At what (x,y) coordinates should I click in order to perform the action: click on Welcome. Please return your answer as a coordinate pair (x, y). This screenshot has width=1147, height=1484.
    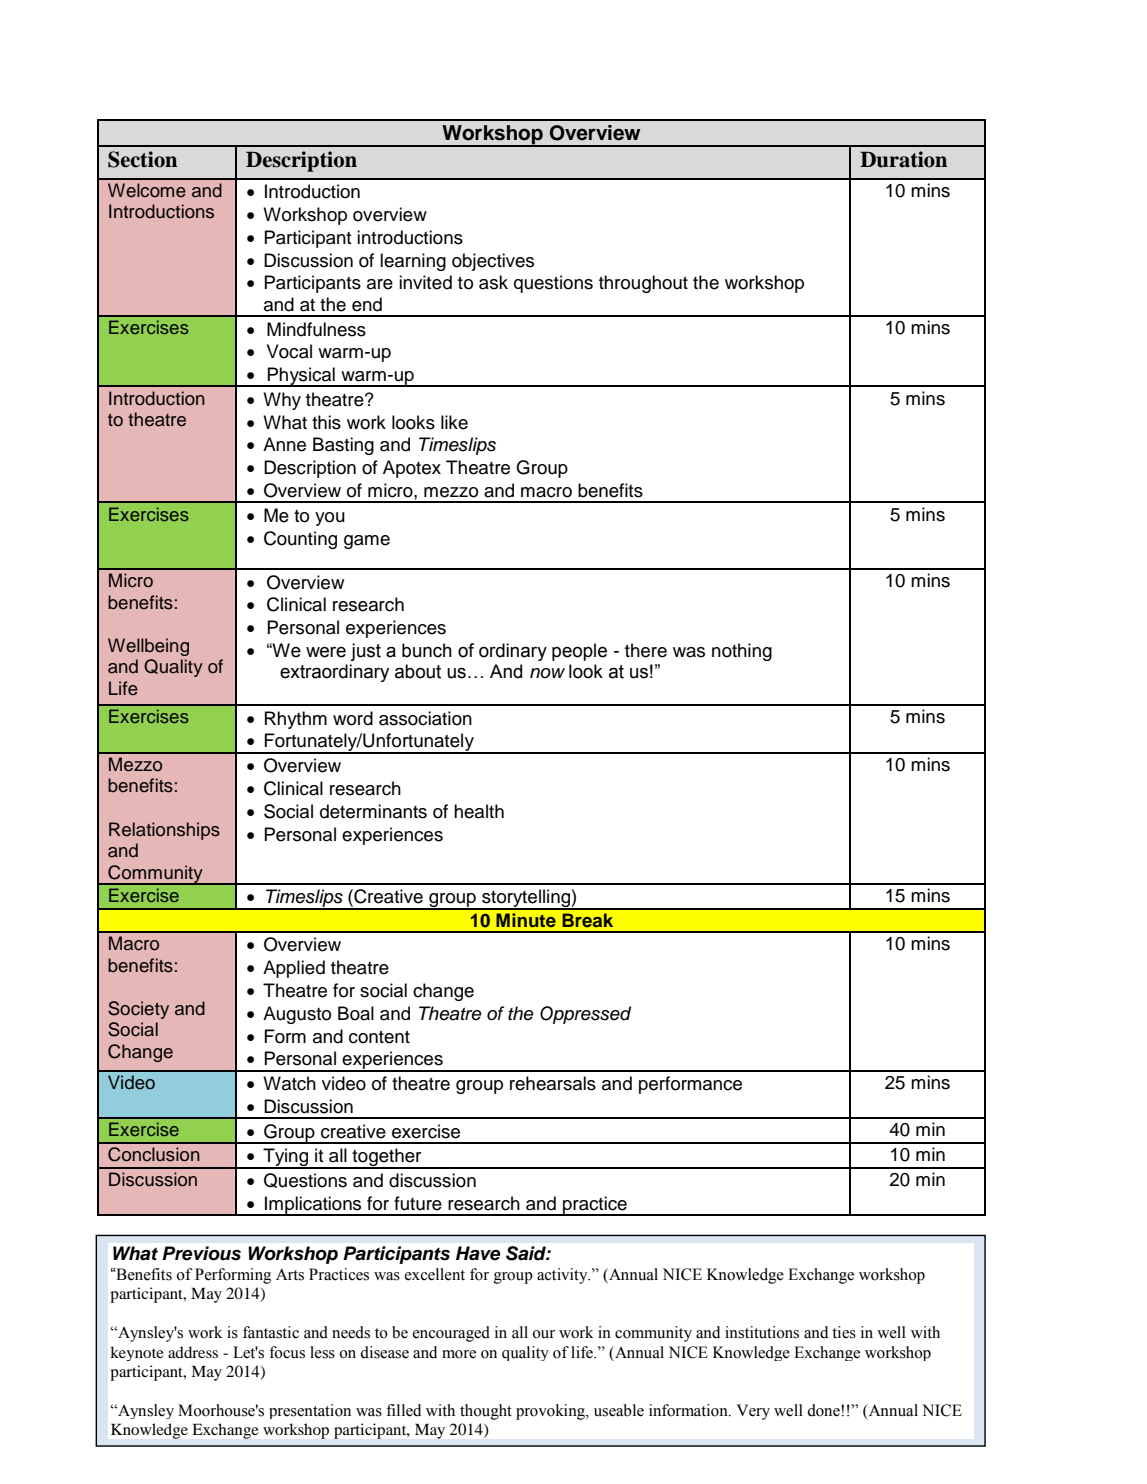
    Looking at the image, I should click on (147, 190).
